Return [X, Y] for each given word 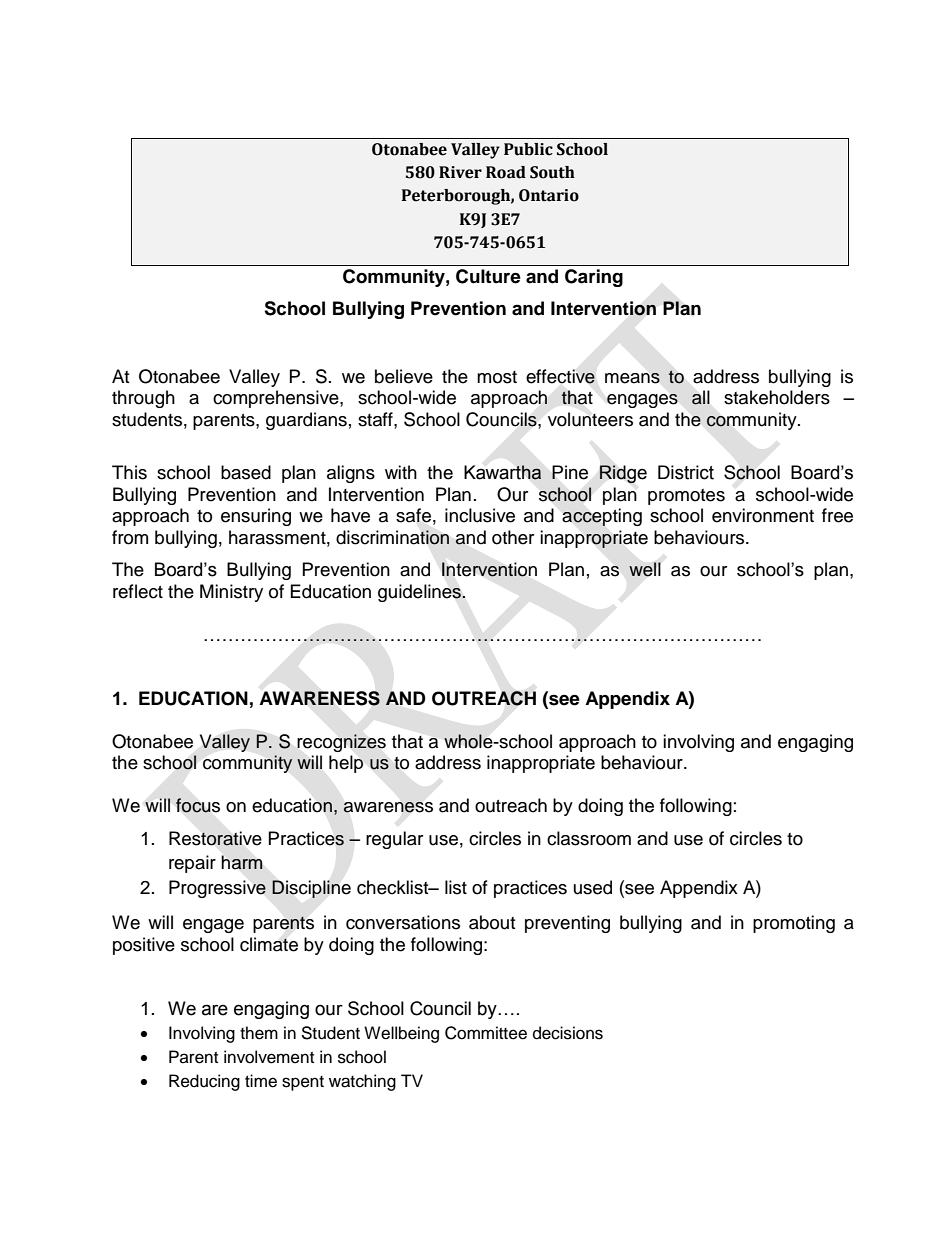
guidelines [420, 593]
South [552, 172]
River [460, 172]
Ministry [231, 593]
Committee [486, 1033]
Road [506, 172]
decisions [568, 1033]
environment [763, 515]
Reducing [204, 1082]
